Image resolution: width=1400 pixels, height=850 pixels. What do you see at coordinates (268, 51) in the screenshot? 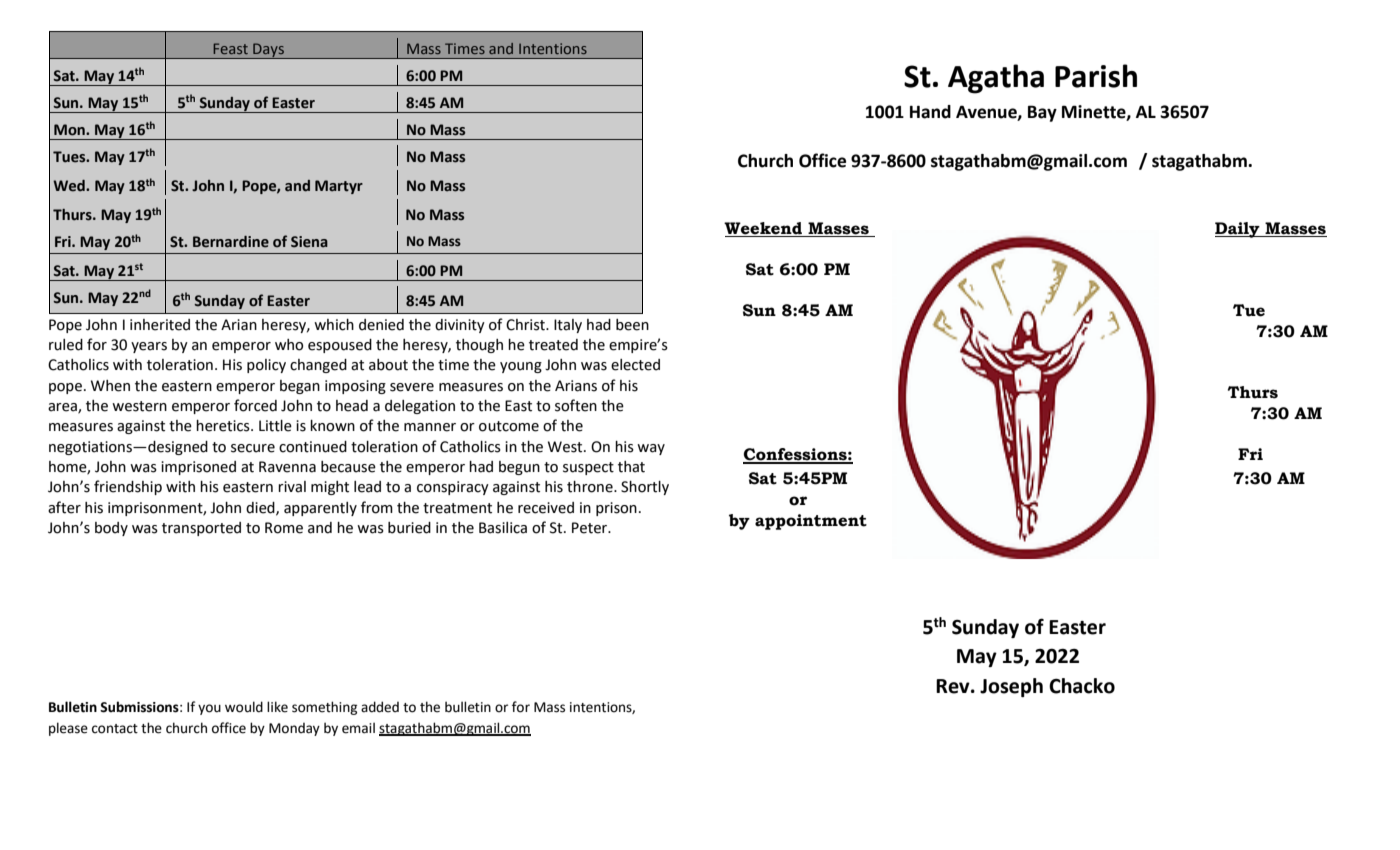
I see `Days` at bounding box center [268, 51].
